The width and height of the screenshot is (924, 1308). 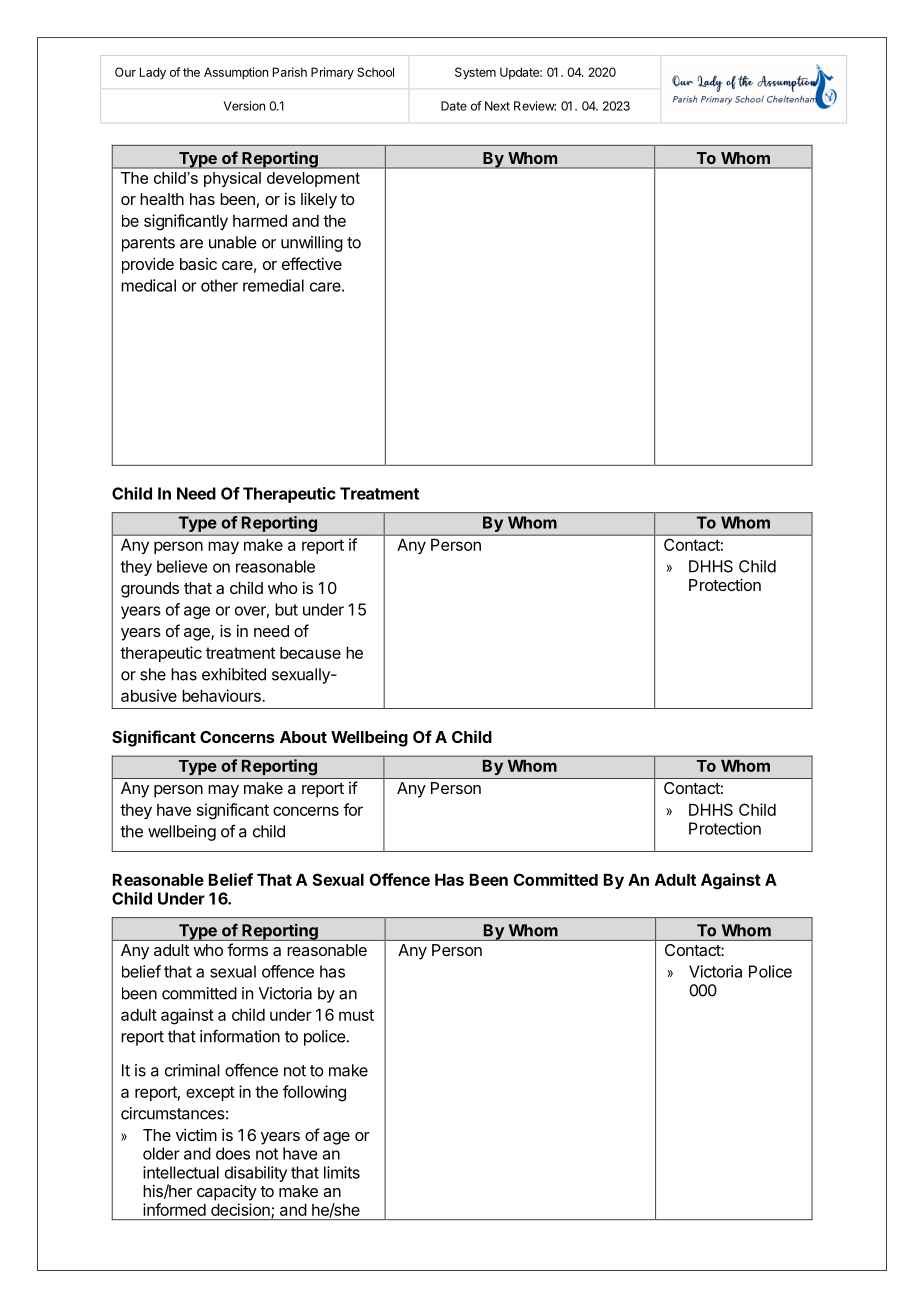 I want to click on believe, so click(x=182, y=566).
